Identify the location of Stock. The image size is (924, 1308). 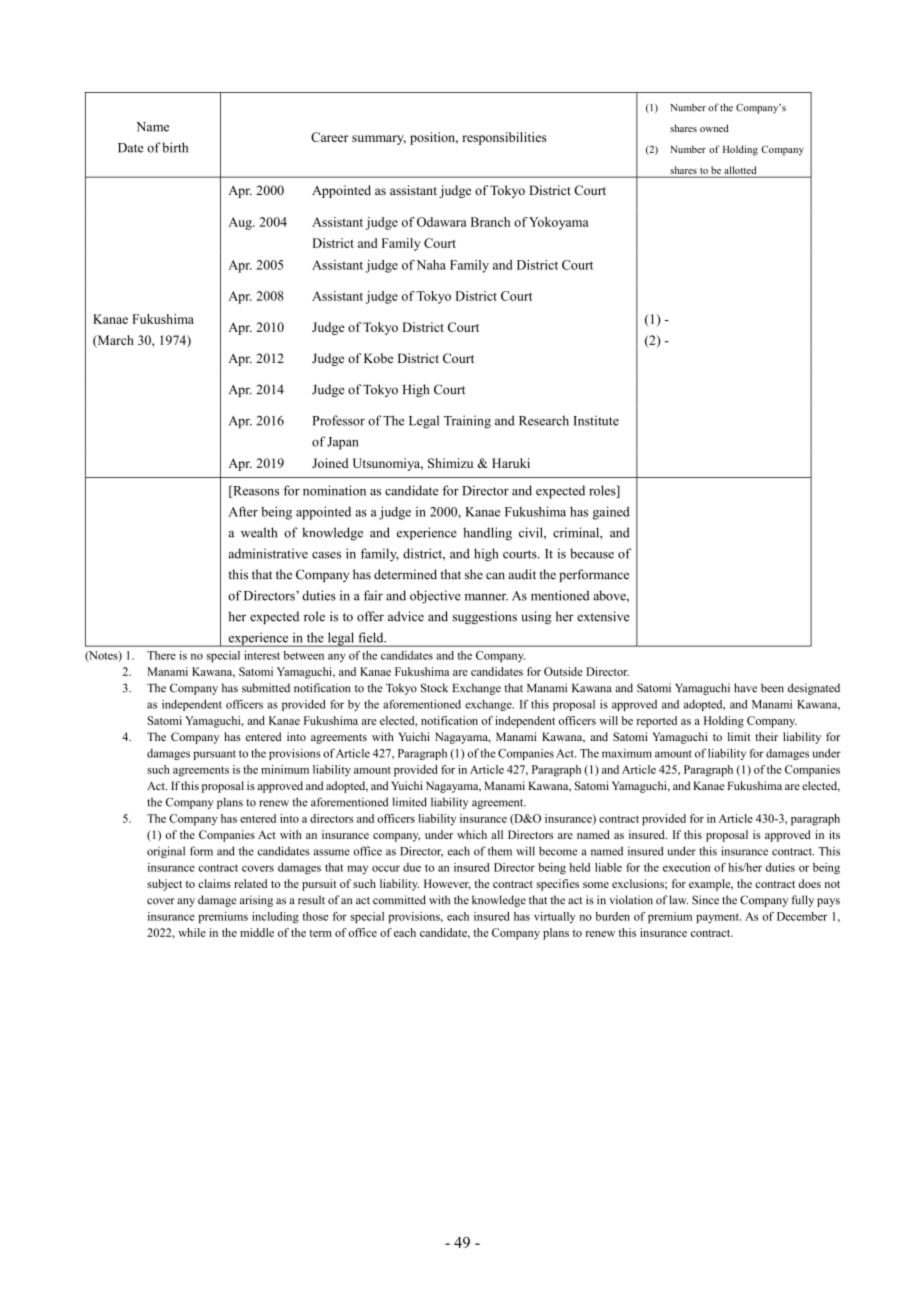
(434, 688).
